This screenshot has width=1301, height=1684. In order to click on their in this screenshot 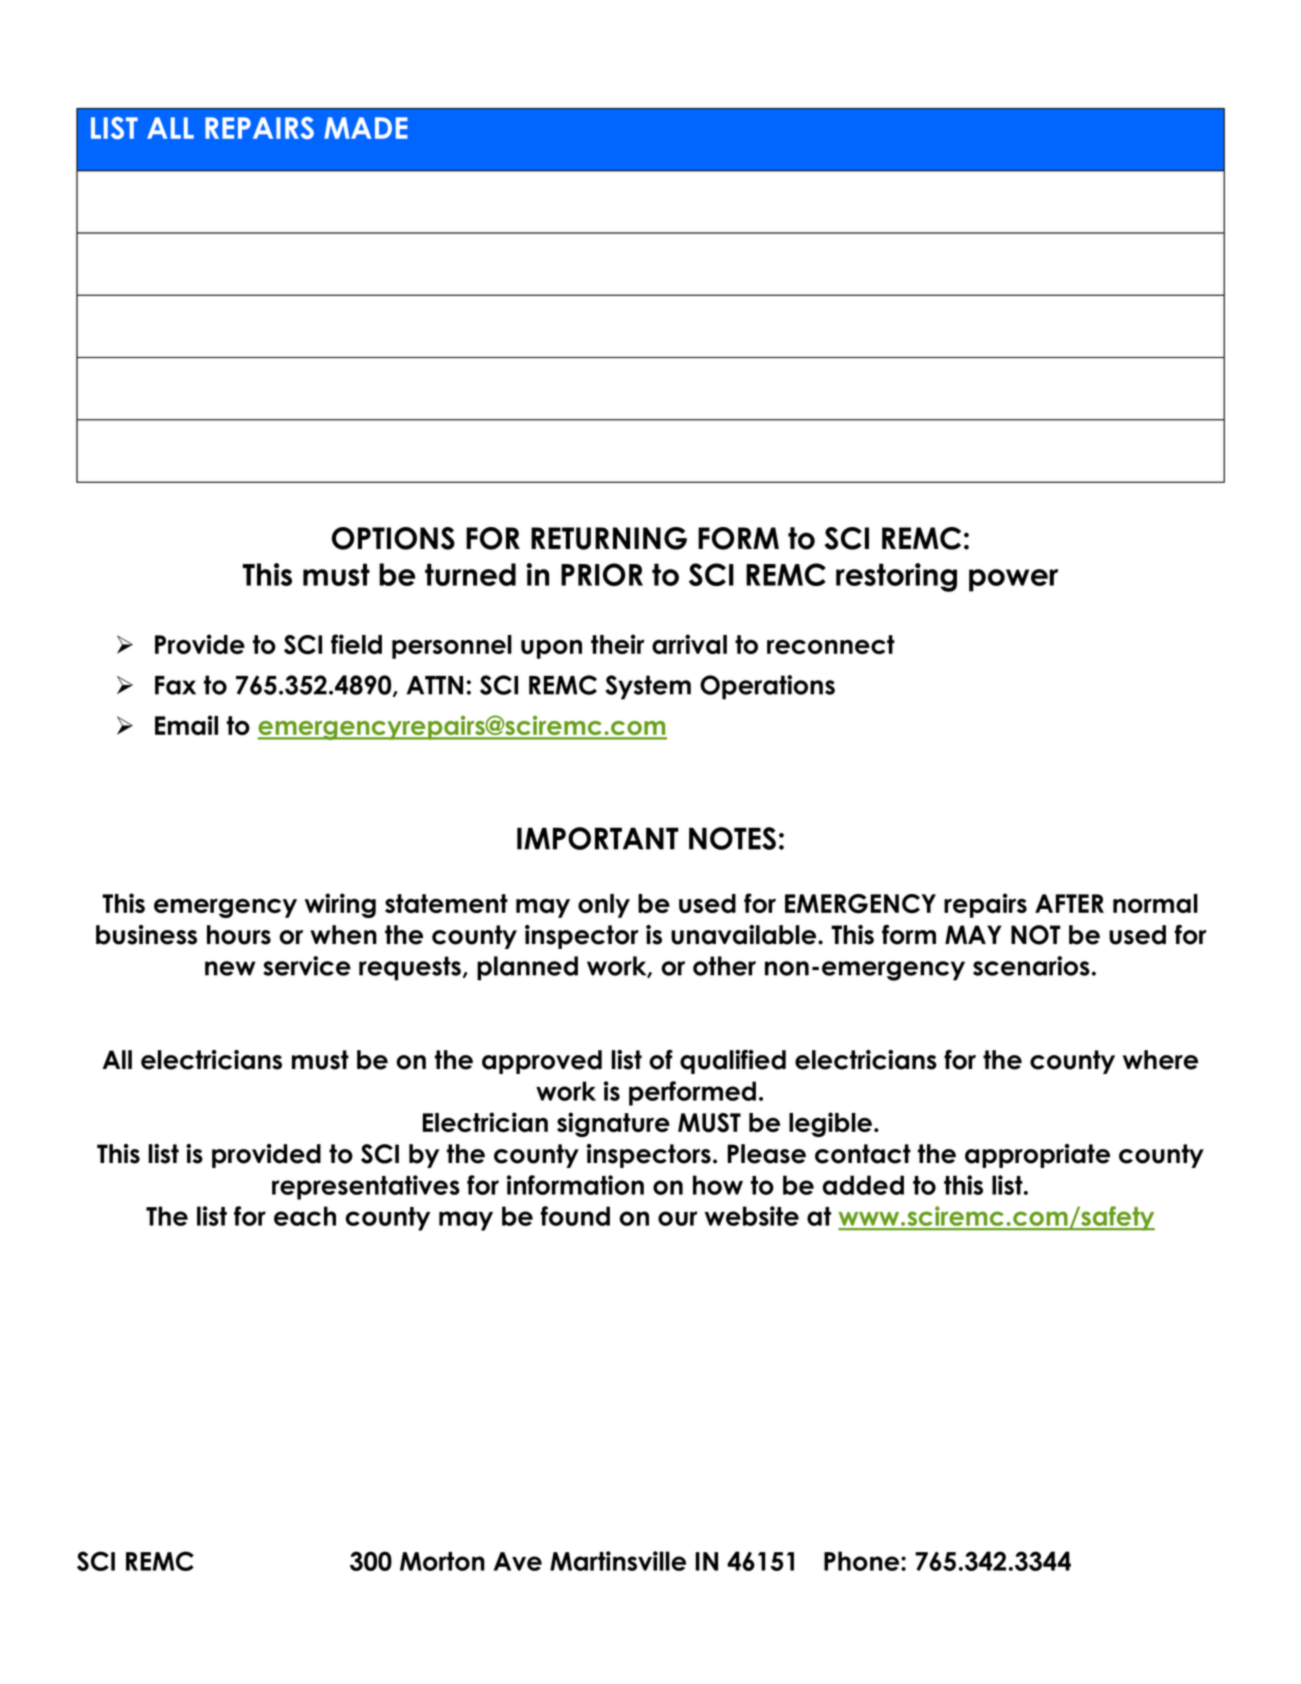, I will do `click(618, 644)`.
